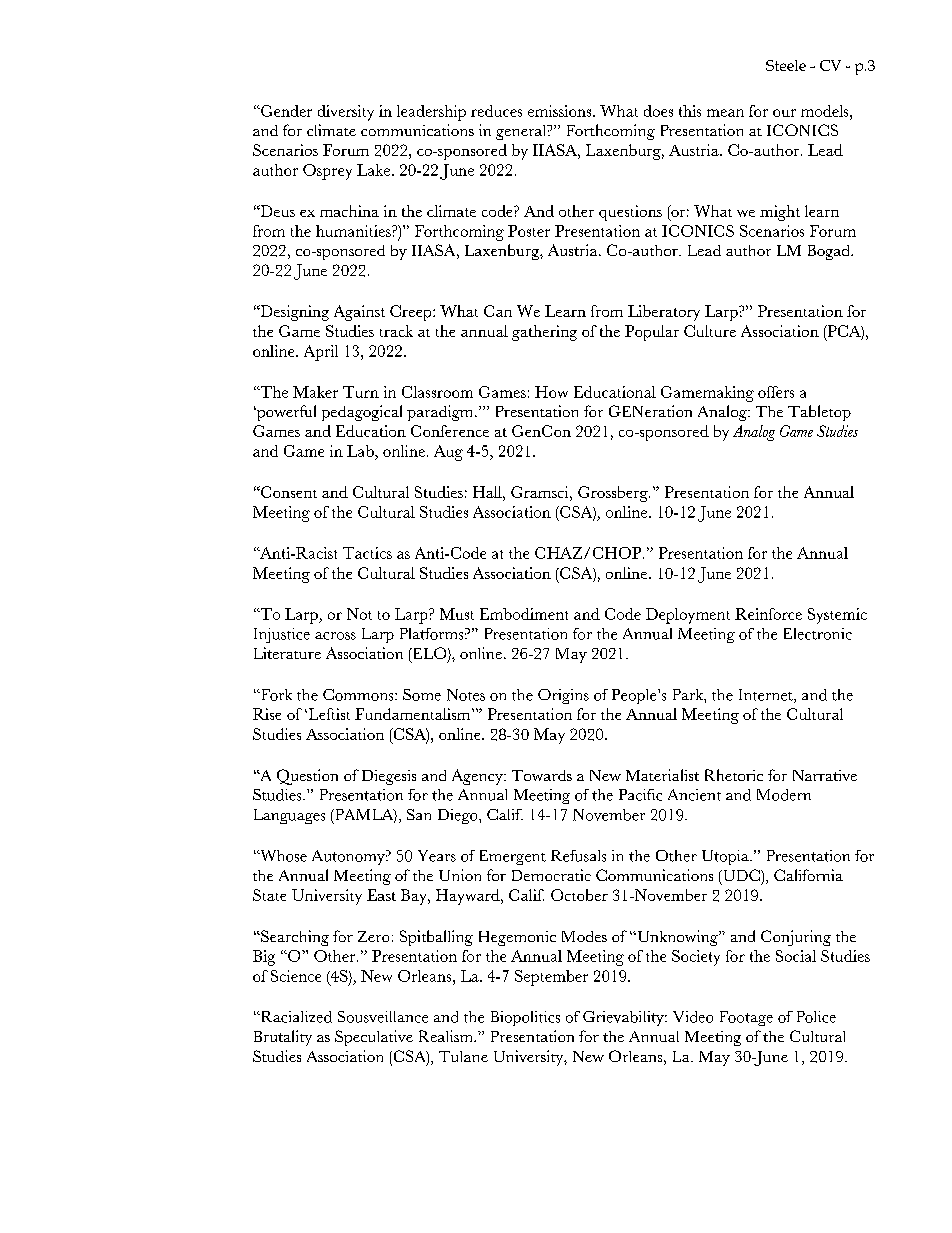  I want to click on Leftist, so click(328, 714).
